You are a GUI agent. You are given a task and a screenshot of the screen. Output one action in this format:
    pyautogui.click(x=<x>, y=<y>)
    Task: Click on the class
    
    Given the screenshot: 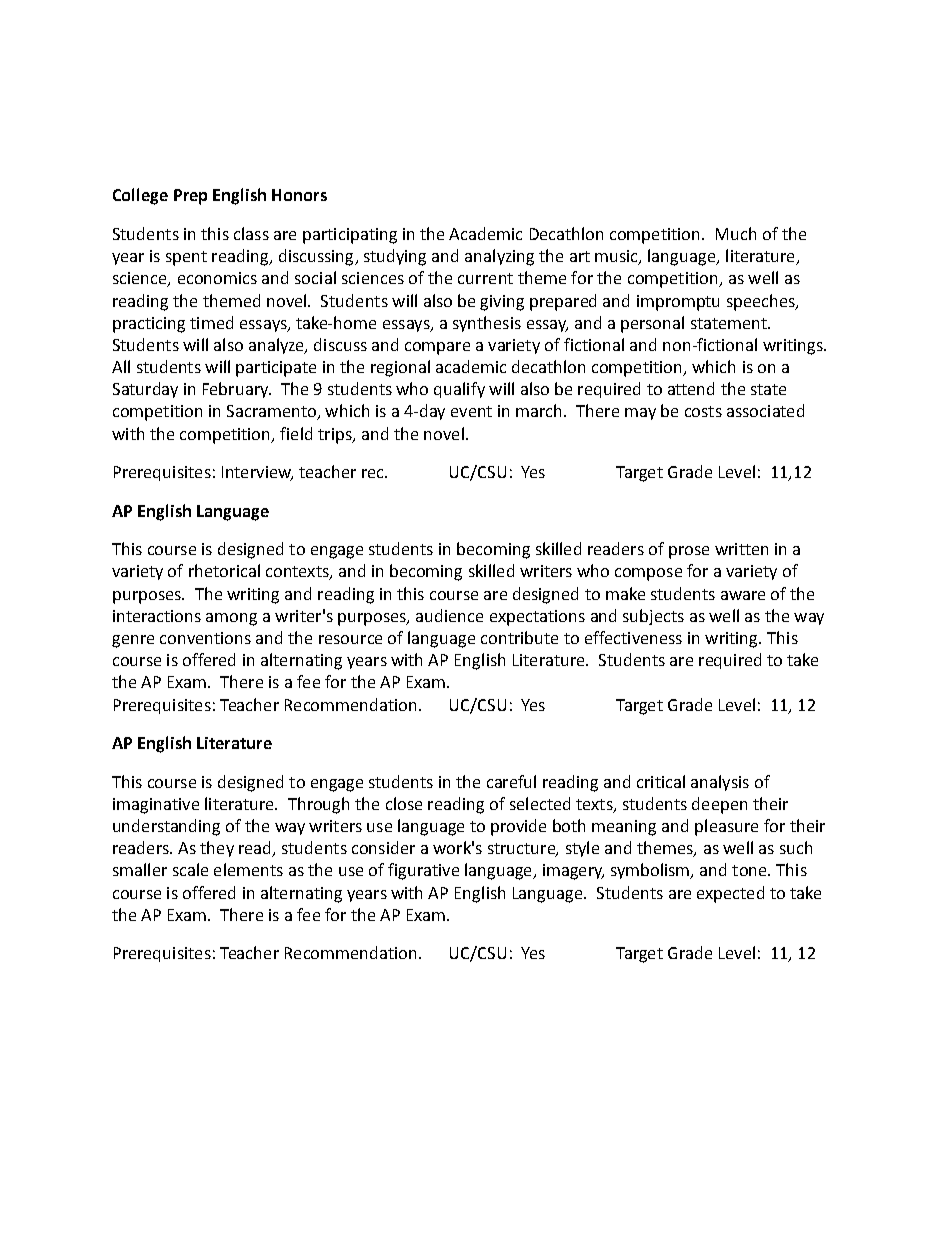 What is the action you would take?
    pyautogui.click(x=251, y=233)
